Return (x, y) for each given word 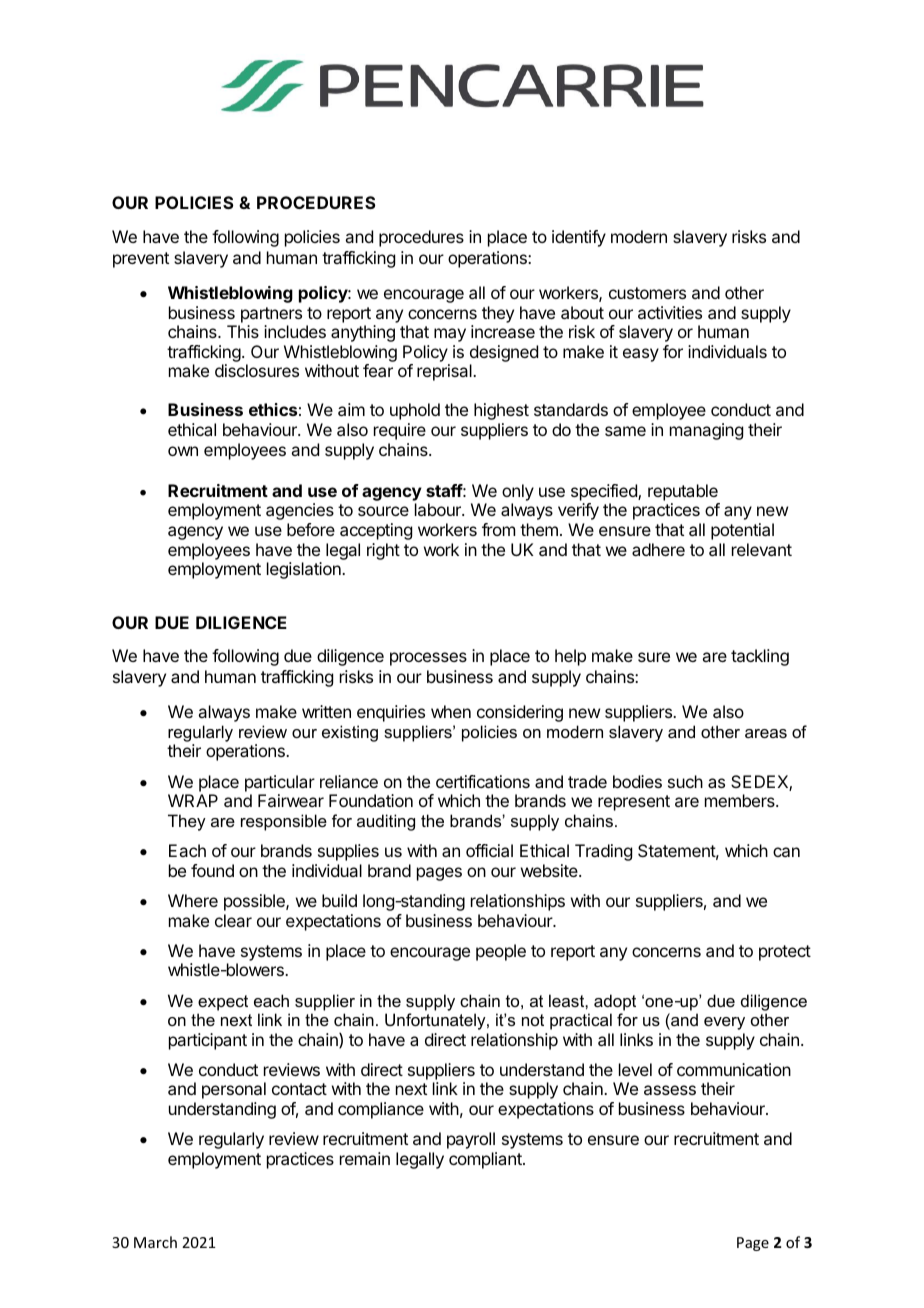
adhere (658, 549)
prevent (141, 260)
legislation (305, 570)
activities (670, 312)
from (498, 529)
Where (193, 900)
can (786, 852)
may (450, 335)
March (155, 1242)
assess (670, 1090)
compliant (486, 1160)
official (489, 850)
